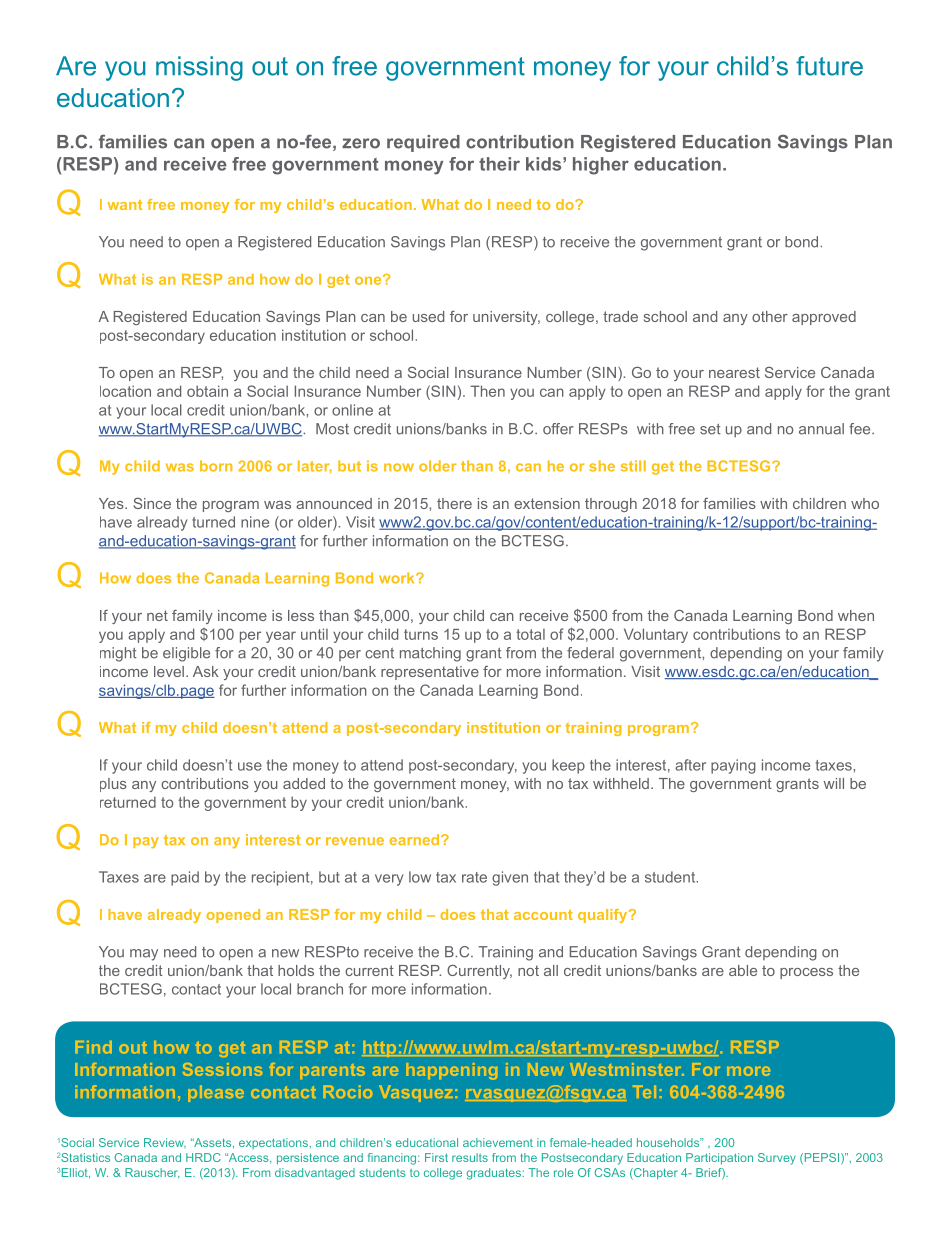 The image size is (952, 1233). I want to click on net, so click(157, 615).
